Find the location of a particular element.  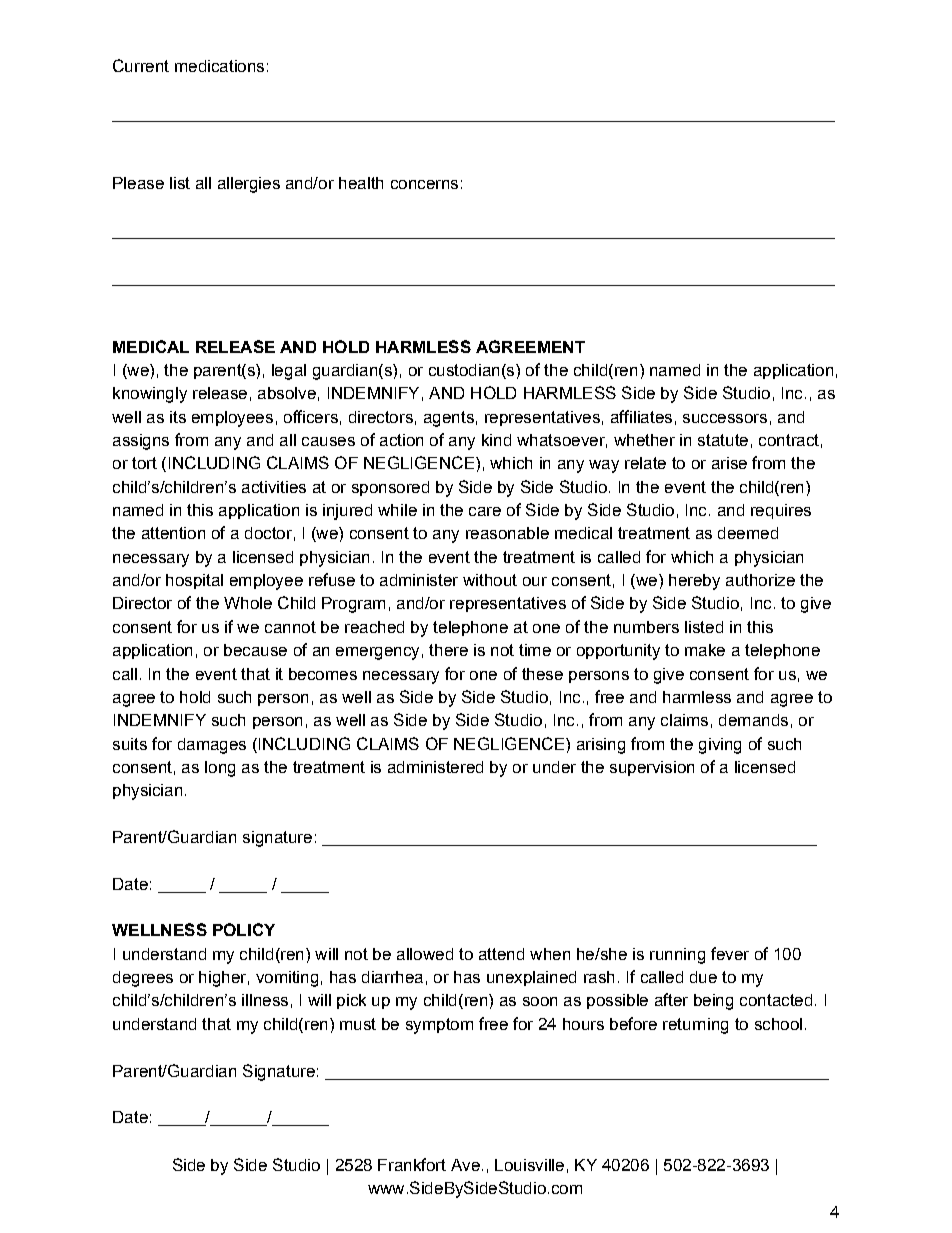

long is located at coordinates (220, 769).
